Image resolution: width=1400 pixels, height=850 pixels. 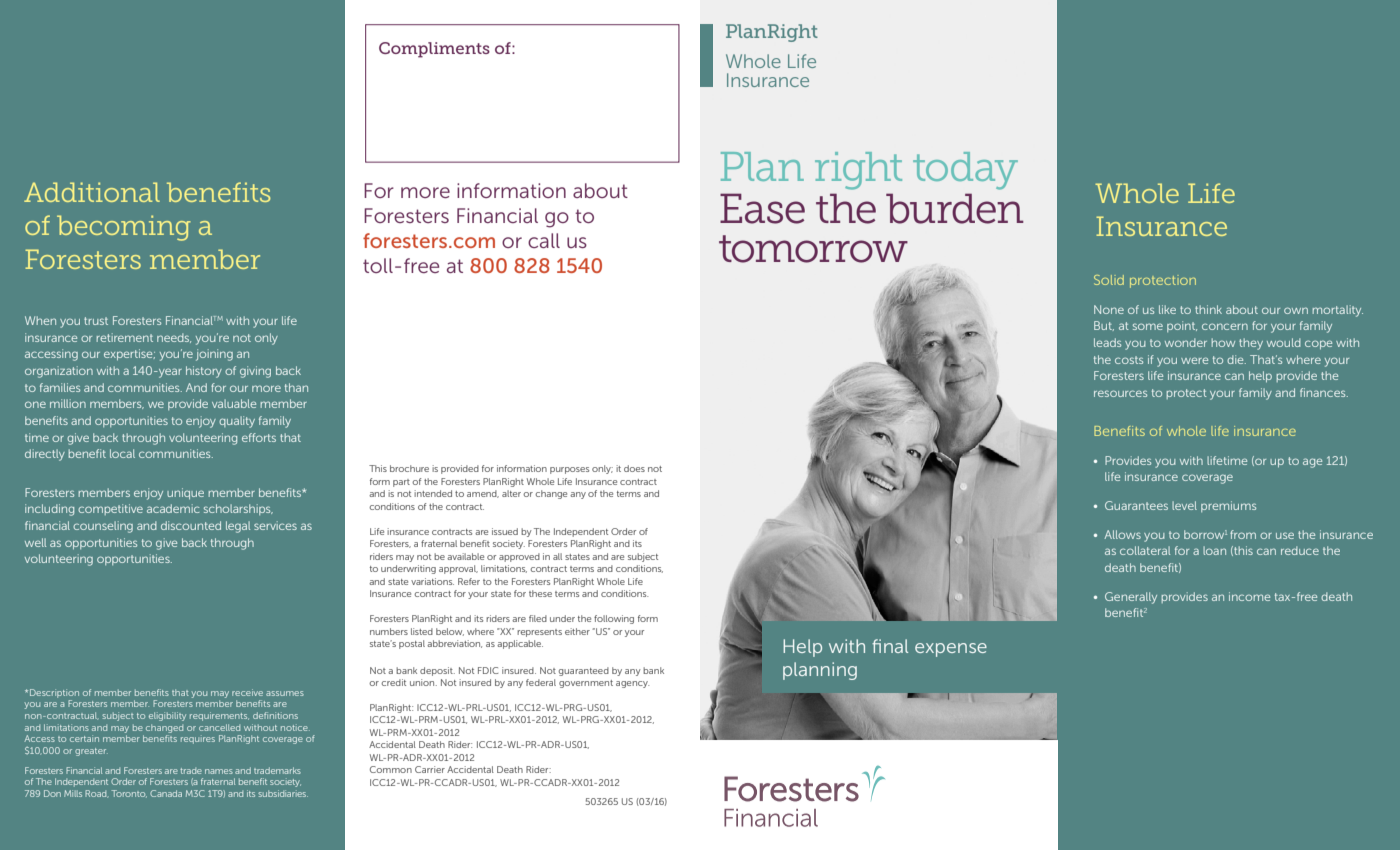 I want to click on does, so click(x=634, y=468).
